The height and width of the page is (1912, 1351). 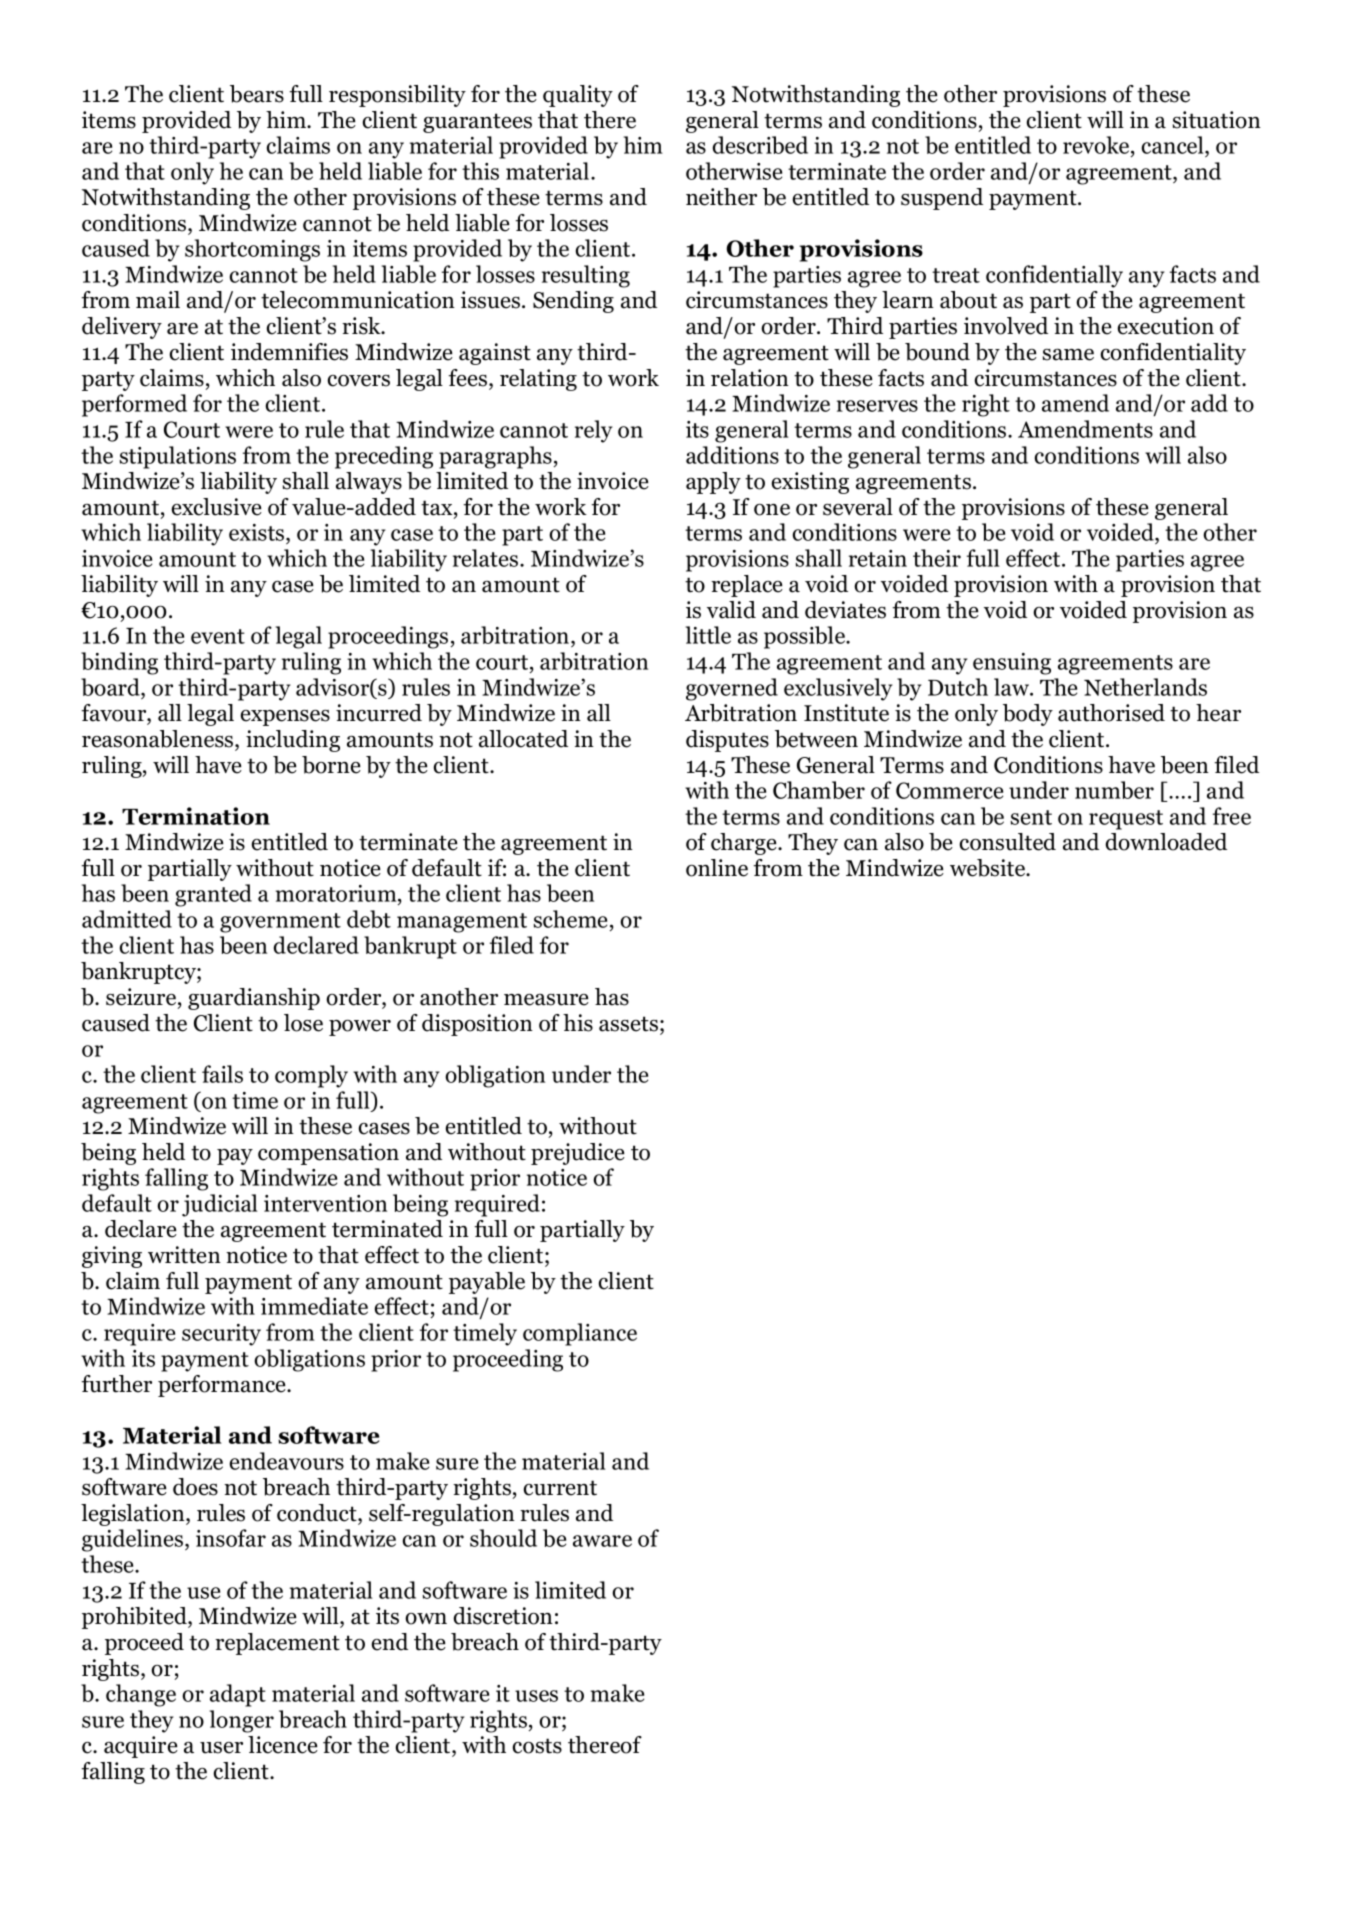 What do you see at coordinates (602, 1541) in the page?
I see `aware` at bounding box center [602, 1541].
